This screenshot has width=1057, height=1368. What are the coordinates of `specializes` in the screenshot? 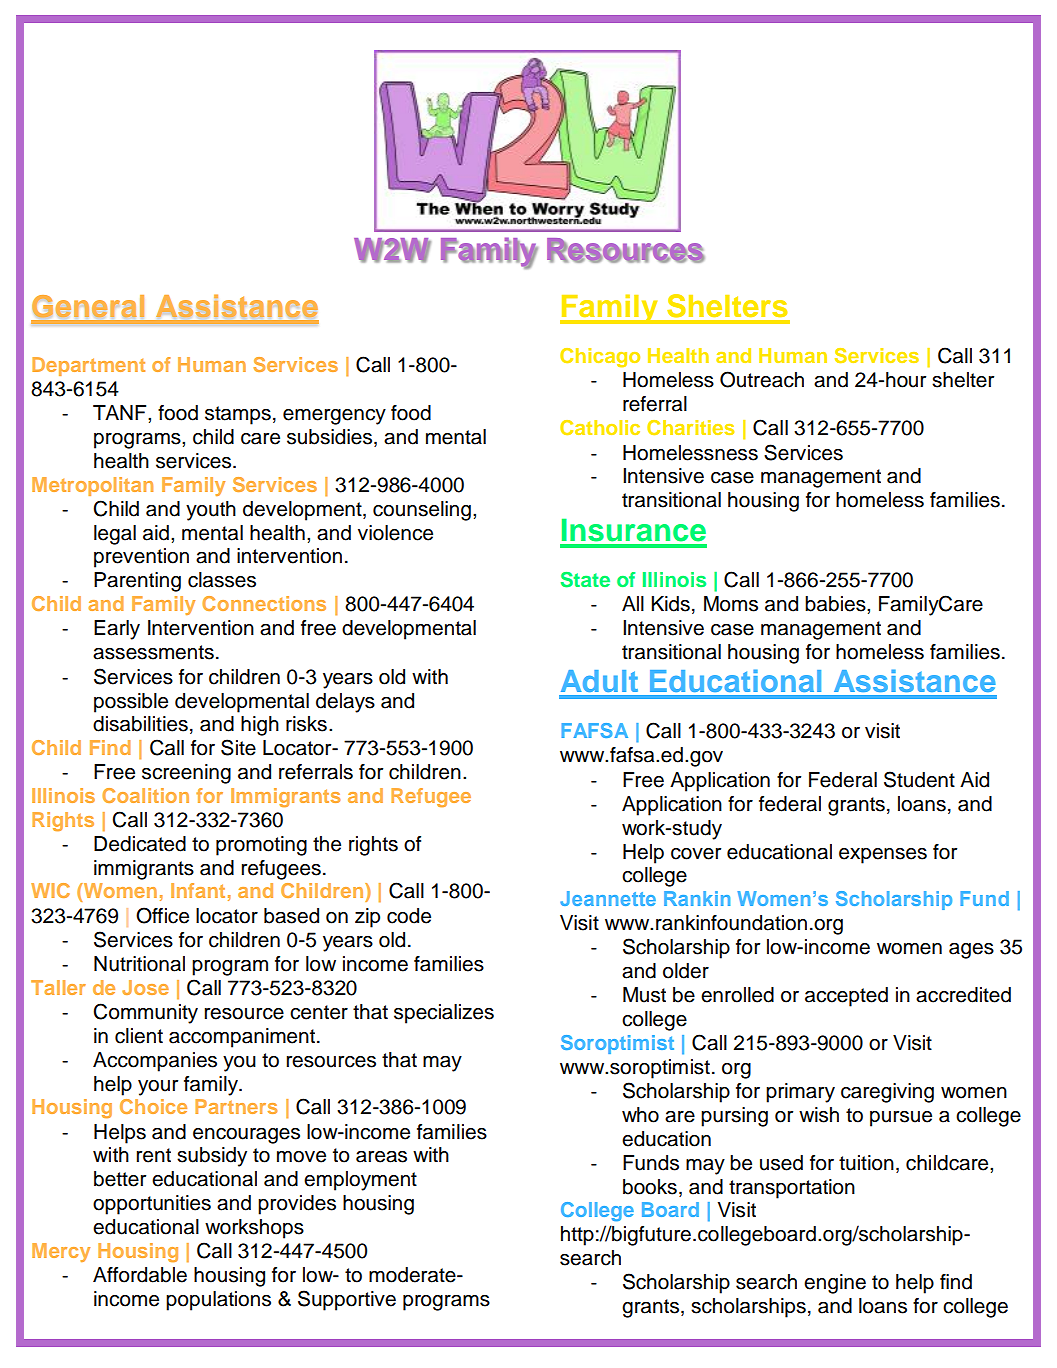 It's located at (444, 1014).
